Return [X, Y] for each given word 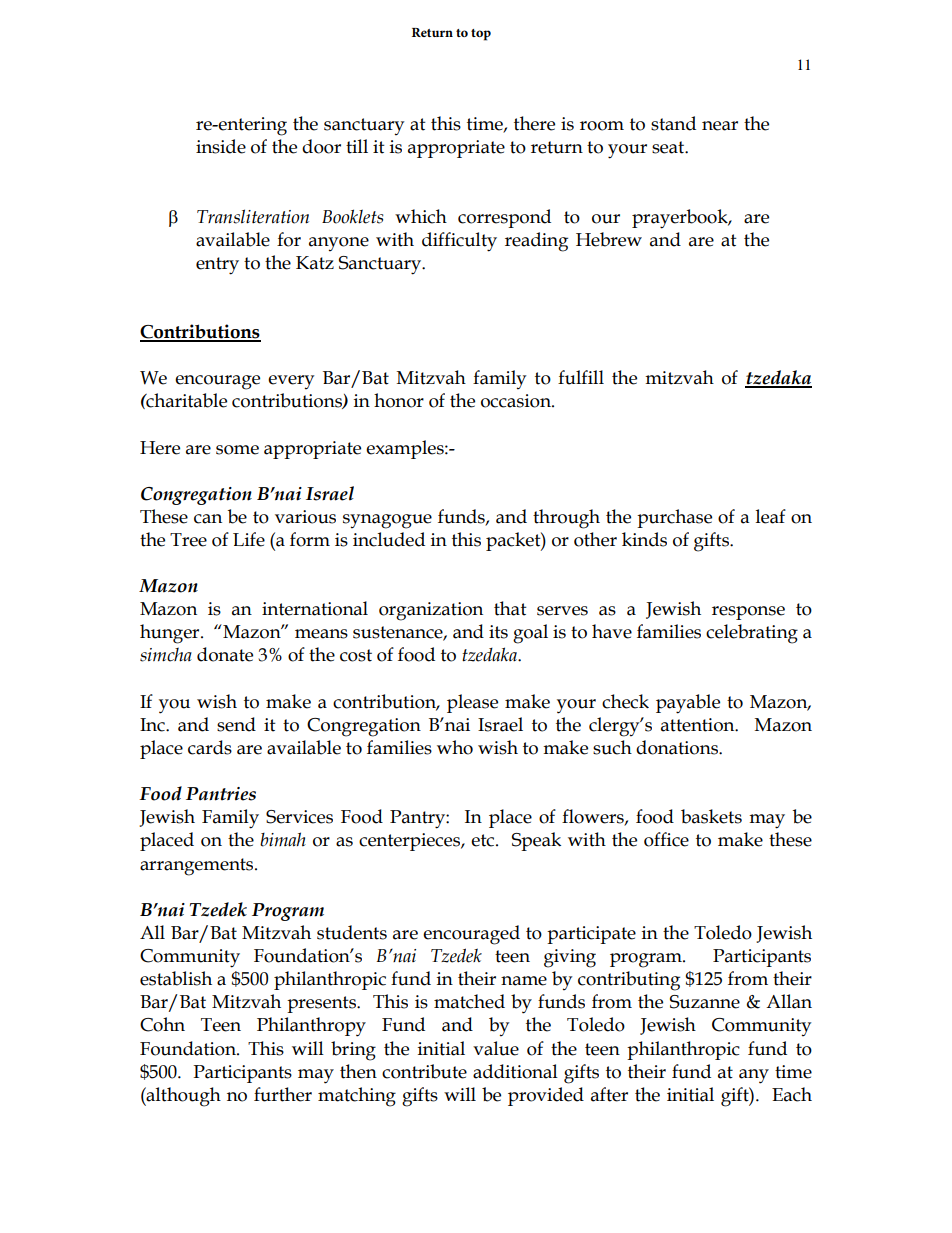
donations [678, 747]
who [455, 747]
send [236, 724]
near [720, 126]
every [291, 382]
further [283, 1094]
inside [221, 146]
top [481, 35]
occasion [517, 401]
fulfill [581, 377]
